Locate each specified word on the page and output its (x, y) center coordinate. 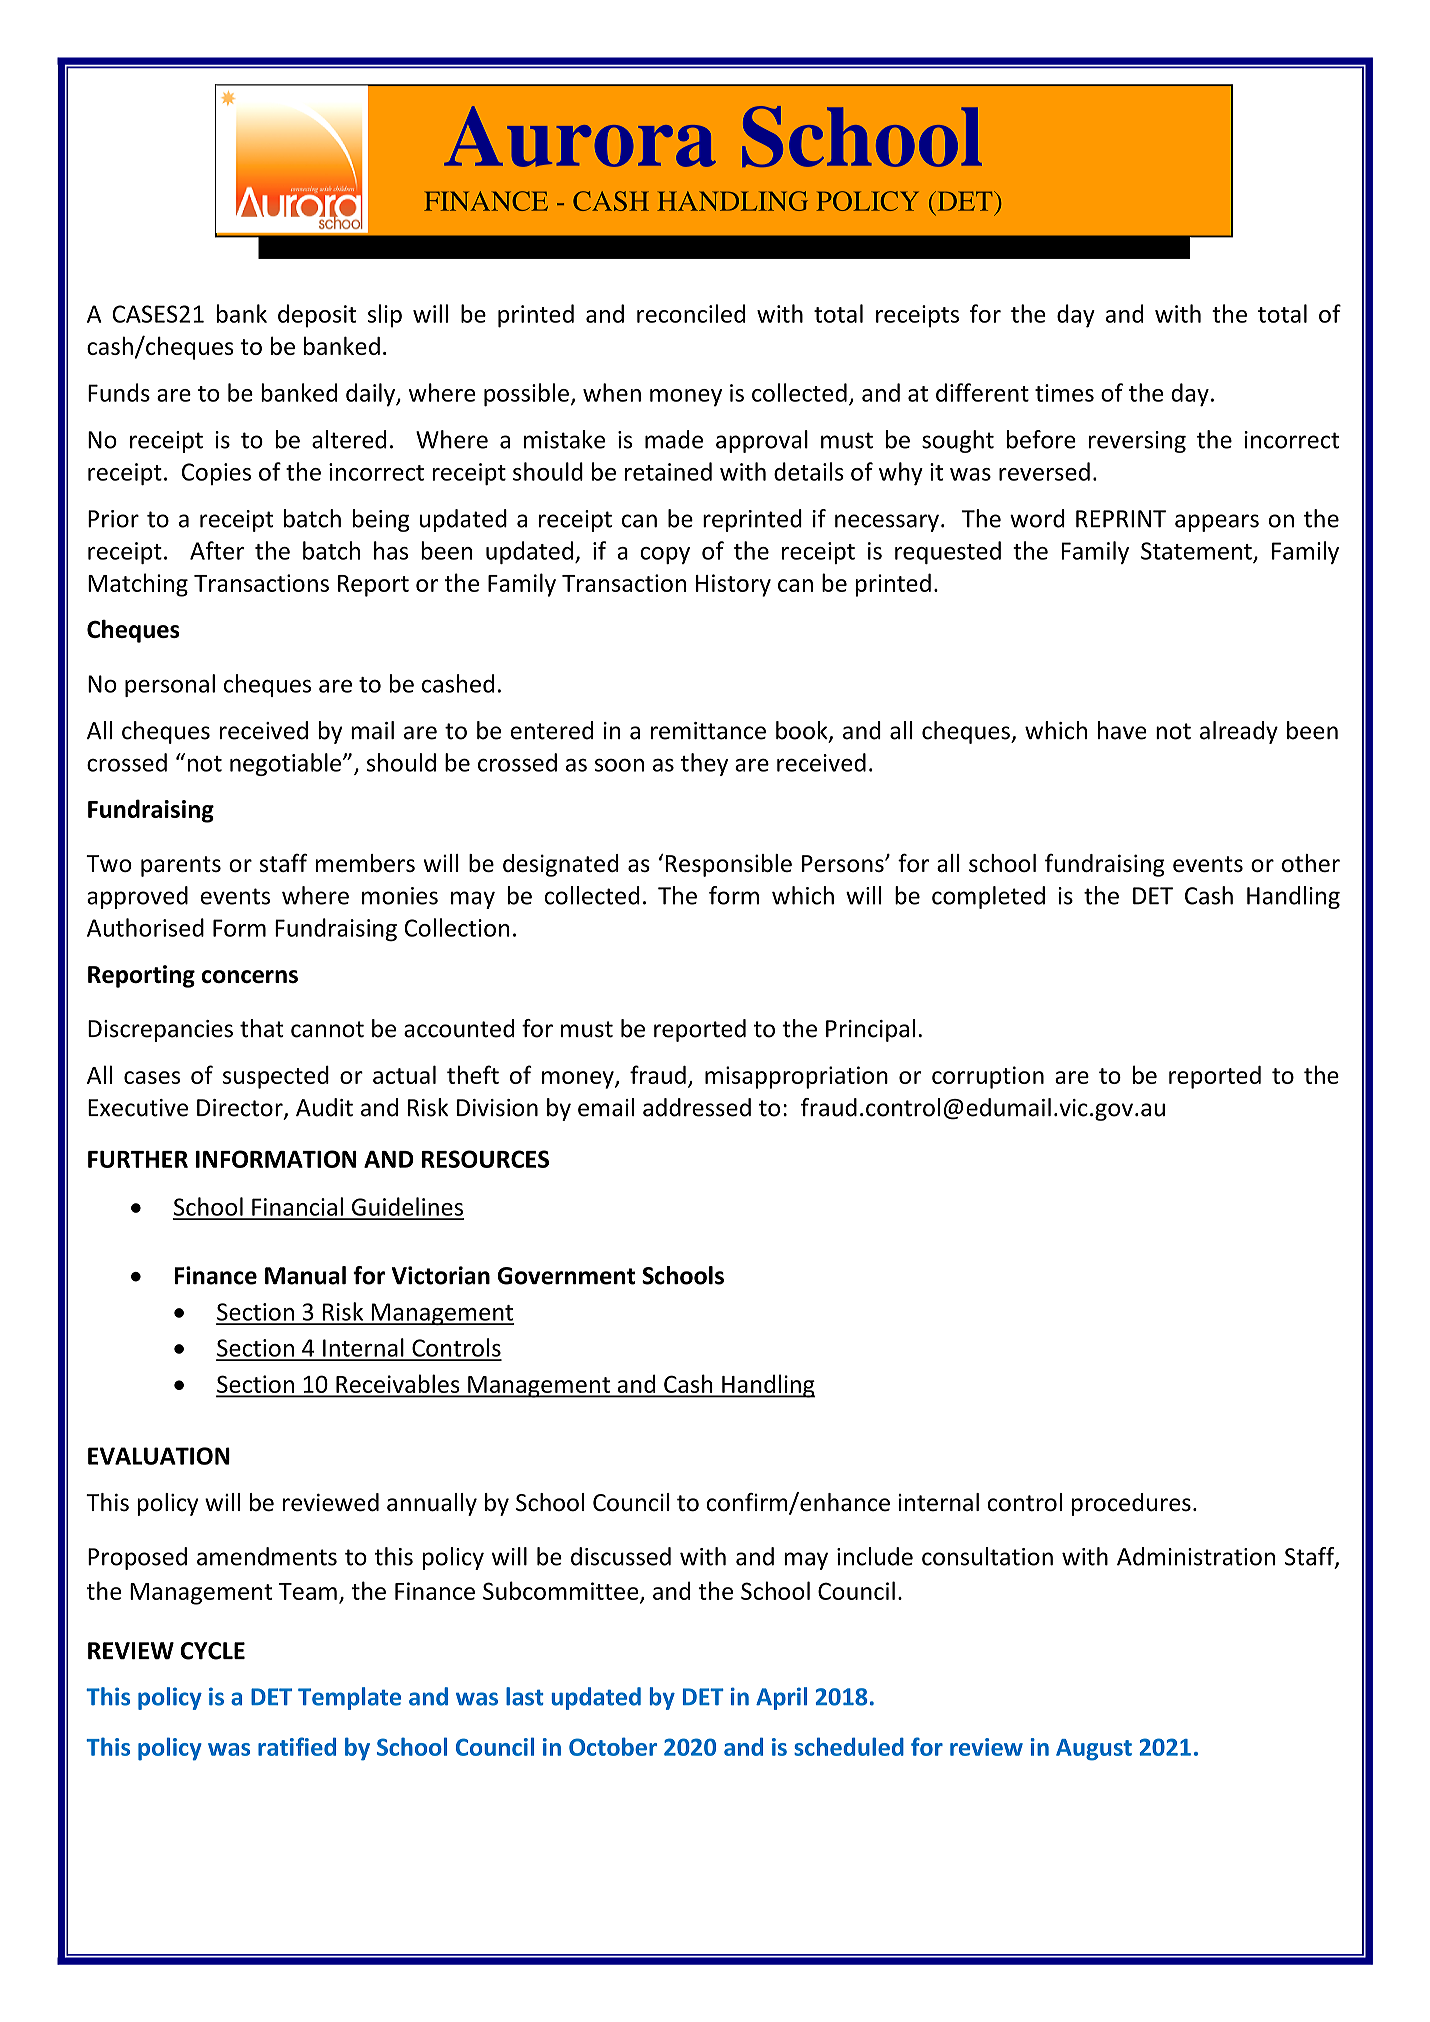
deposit (317, 316)
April (781, 1698)
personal (170, 685)
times (1064, 393)
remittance (708, 731)
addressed (697, 1107)
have (1122, 730)
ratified (297, 1746)
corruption (988, 1077)
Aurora (580, 136)
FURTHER (138, 1159)
